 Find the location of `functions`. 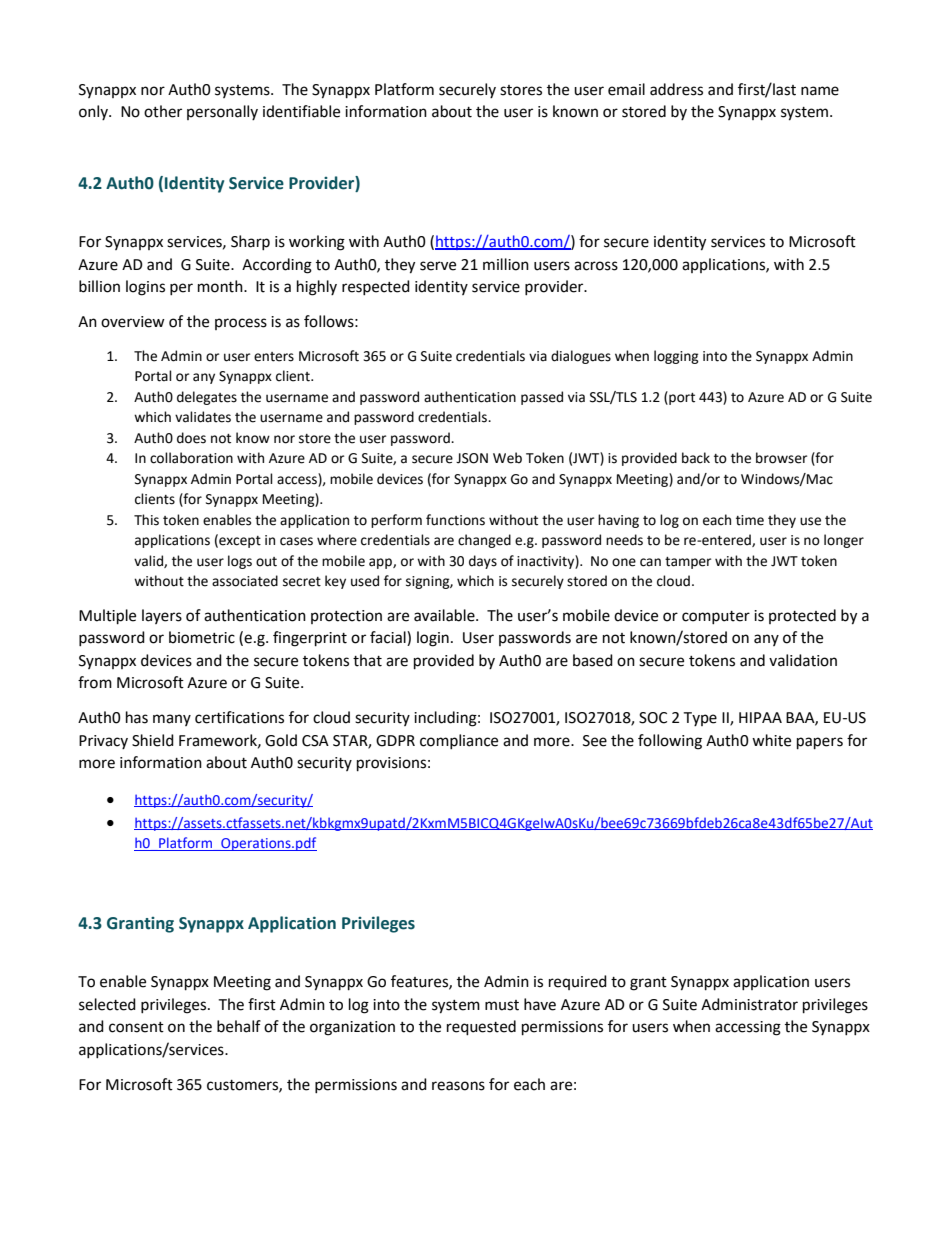

functions is located at coordinates (455, 520).
